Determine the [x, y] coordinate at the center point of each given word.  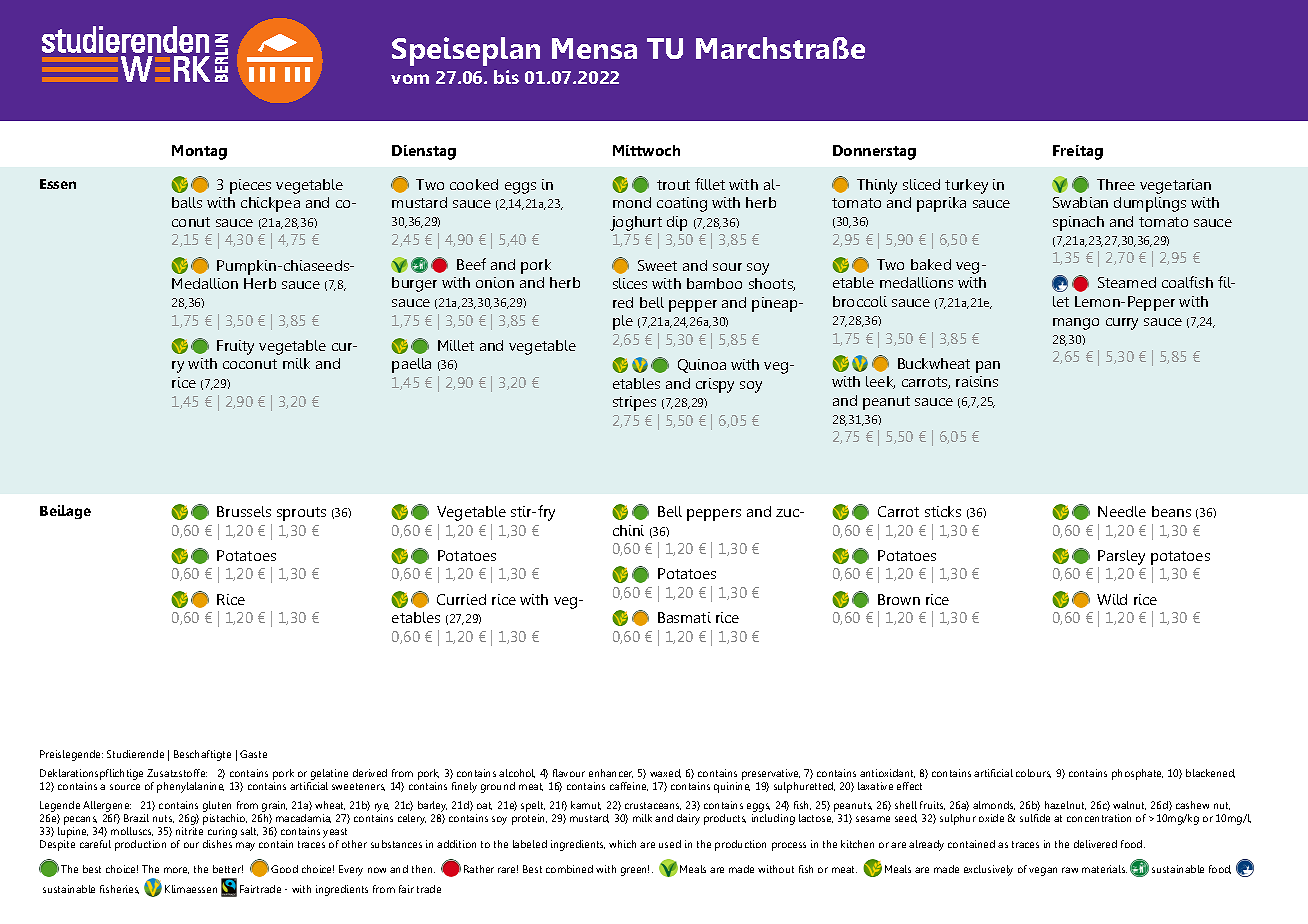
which [622, 844]
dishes [217, 844]
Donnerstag [874, 152]
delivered [1095, 844]
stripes [634, 403]
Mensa [594, 48]
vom [410, 79]
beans [1171, 511]
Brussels [244, 511]
